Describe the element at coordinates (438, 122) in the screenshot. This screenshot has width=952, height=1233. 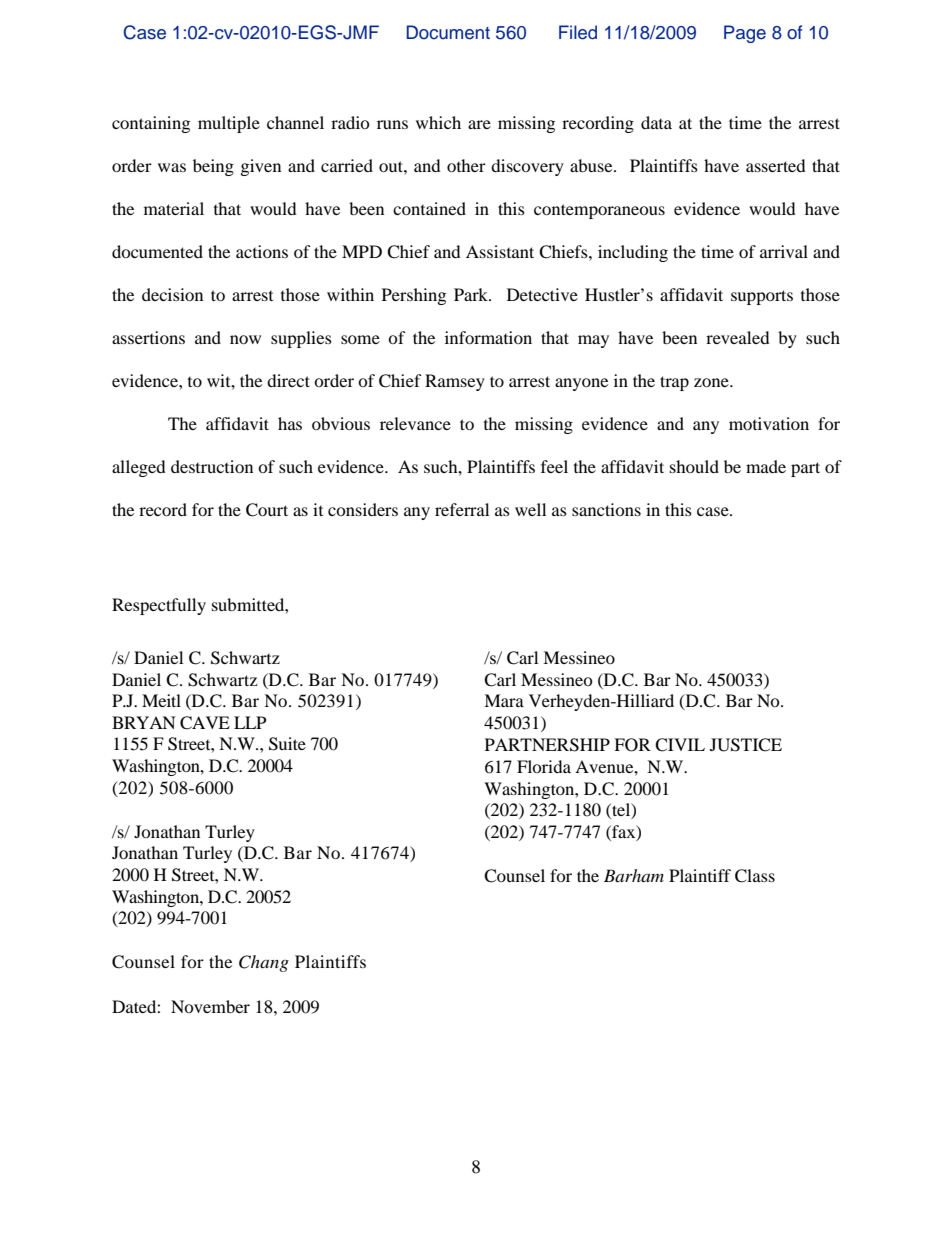
I see `which` at that location.
